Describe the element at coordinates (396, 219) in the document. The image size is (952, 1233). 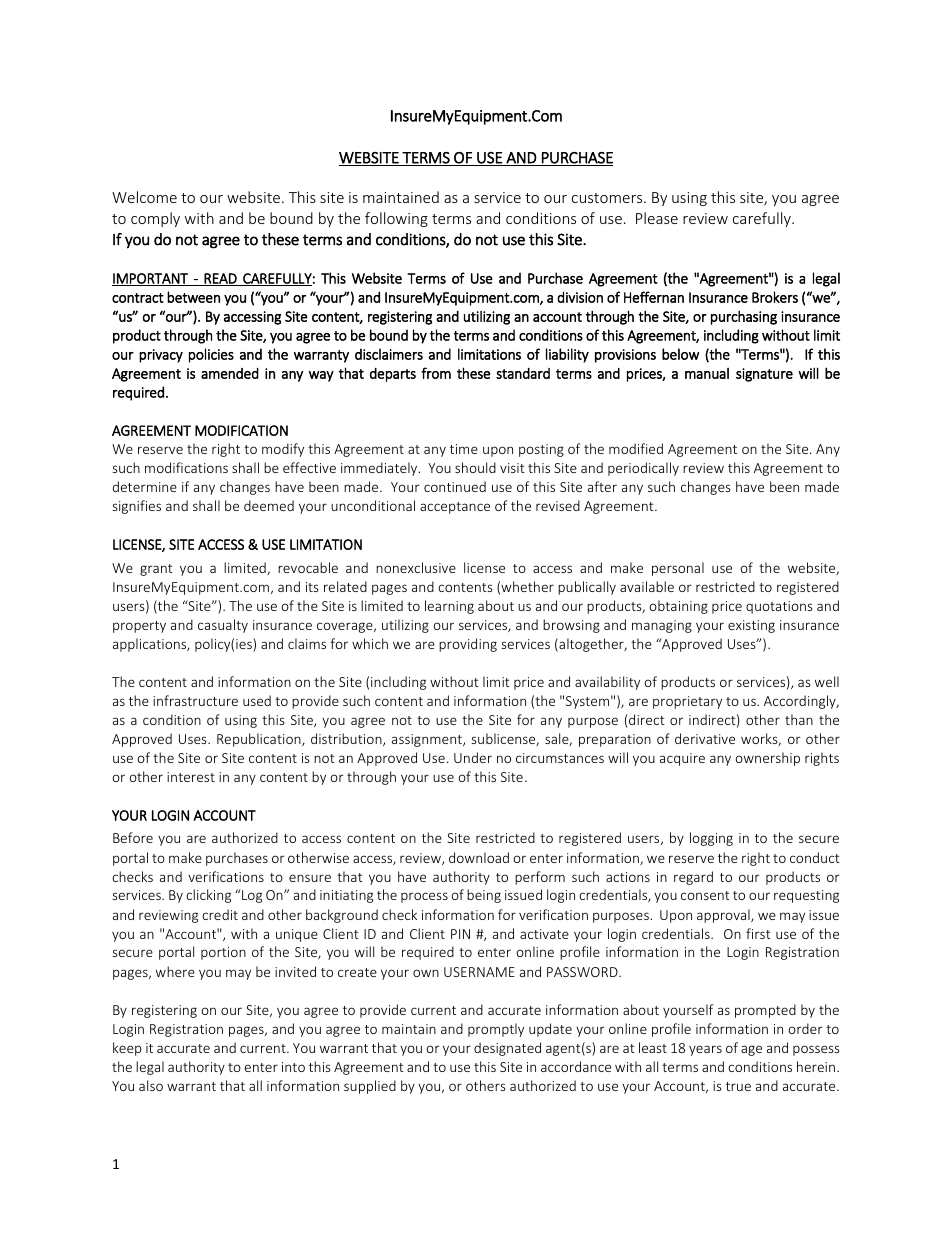
I see `following` at that location.
